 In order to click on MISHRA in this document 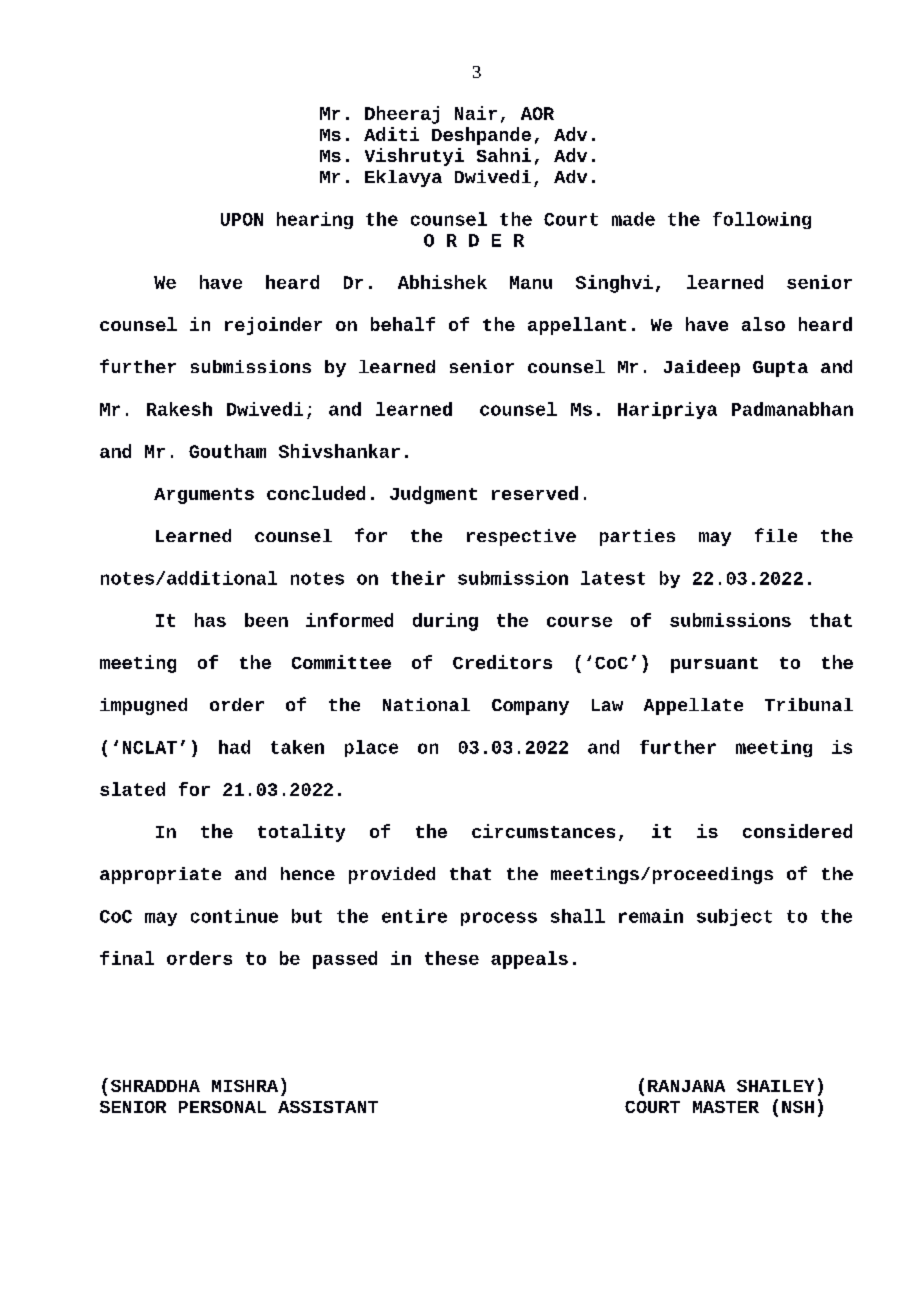, I will do `click(245, 1086)`.
